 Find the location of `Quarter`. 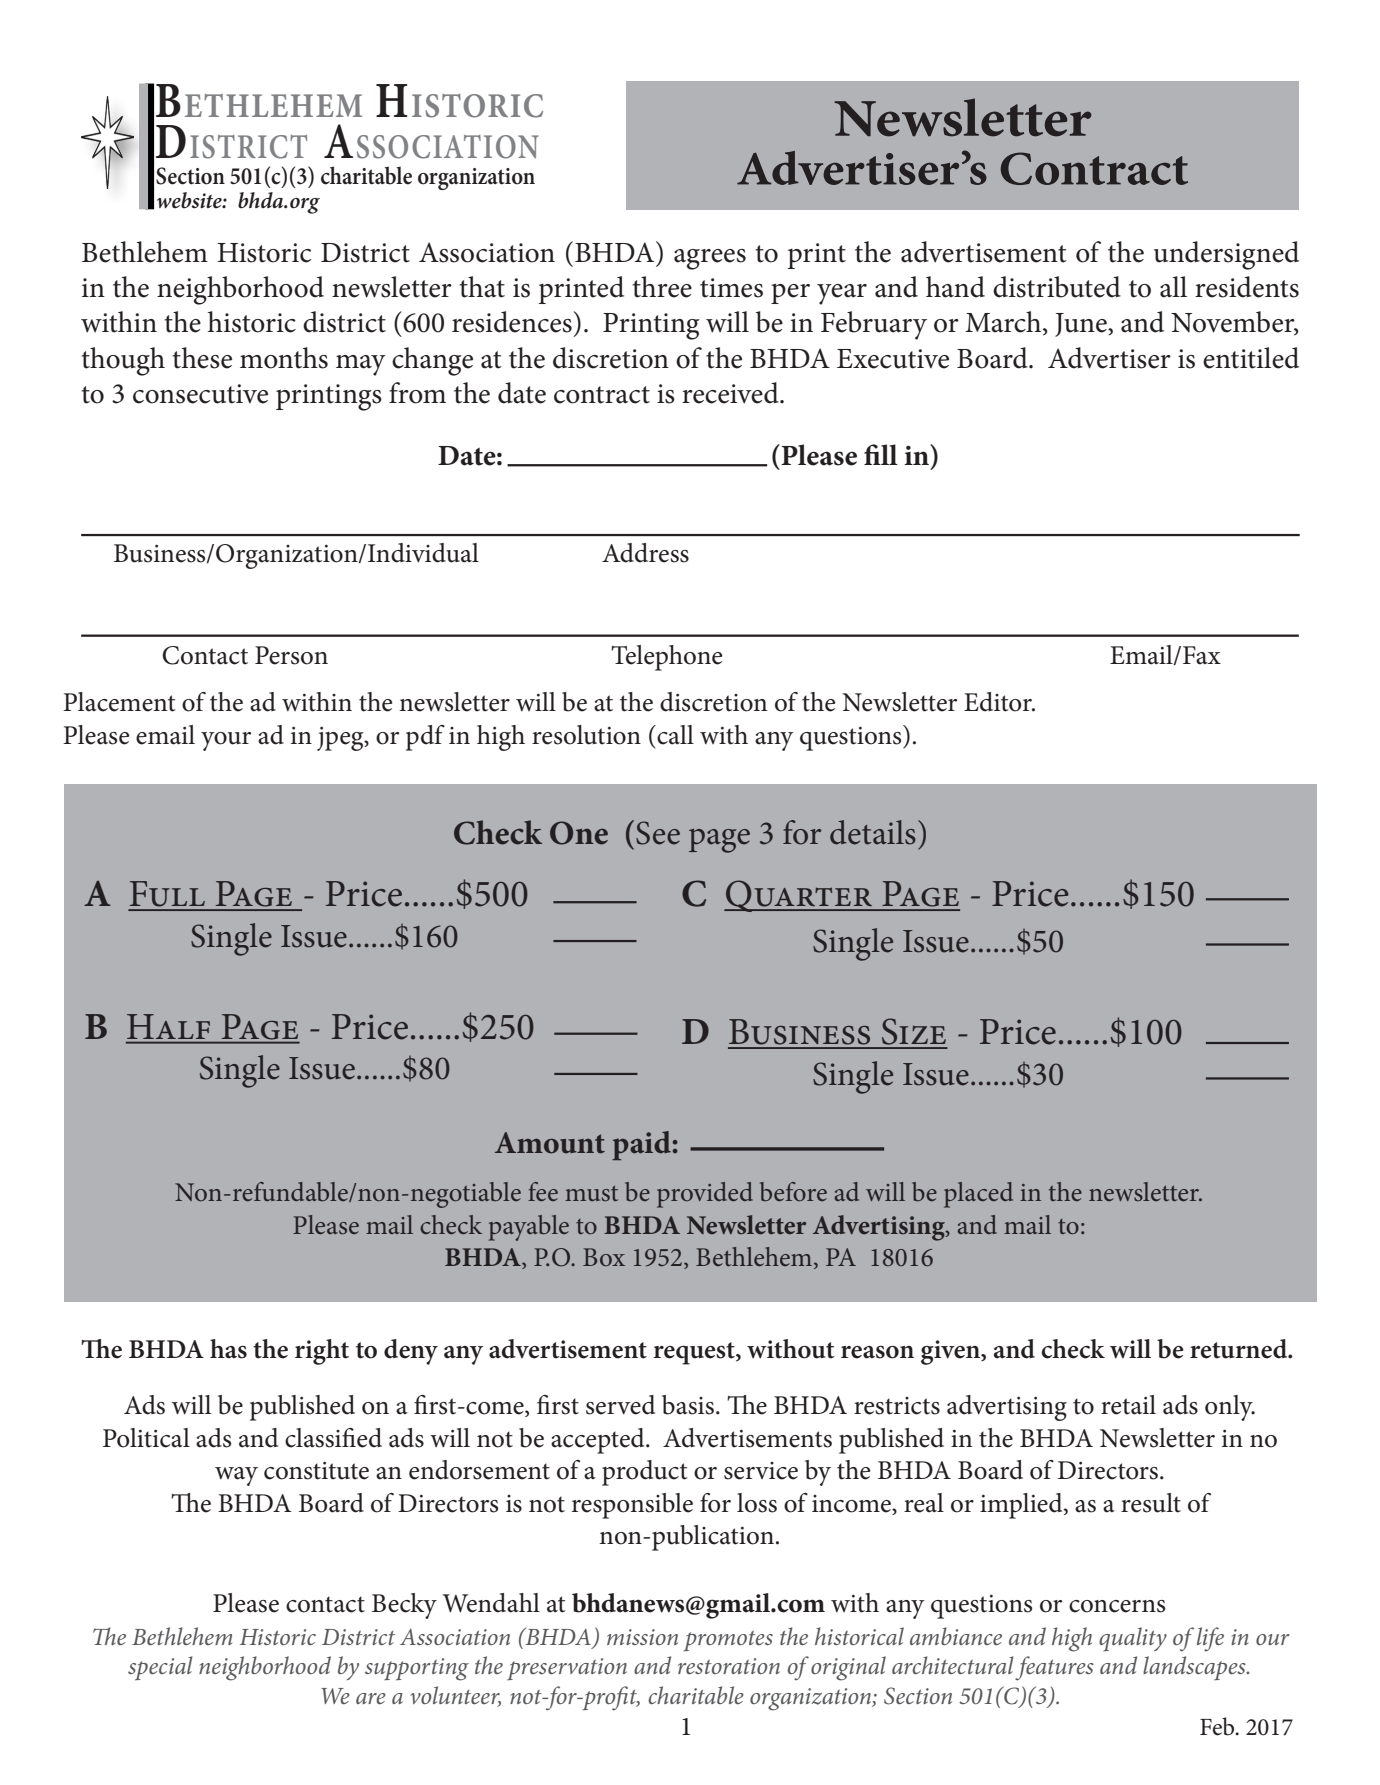

Quarter is located at coordinates (799, 896).
